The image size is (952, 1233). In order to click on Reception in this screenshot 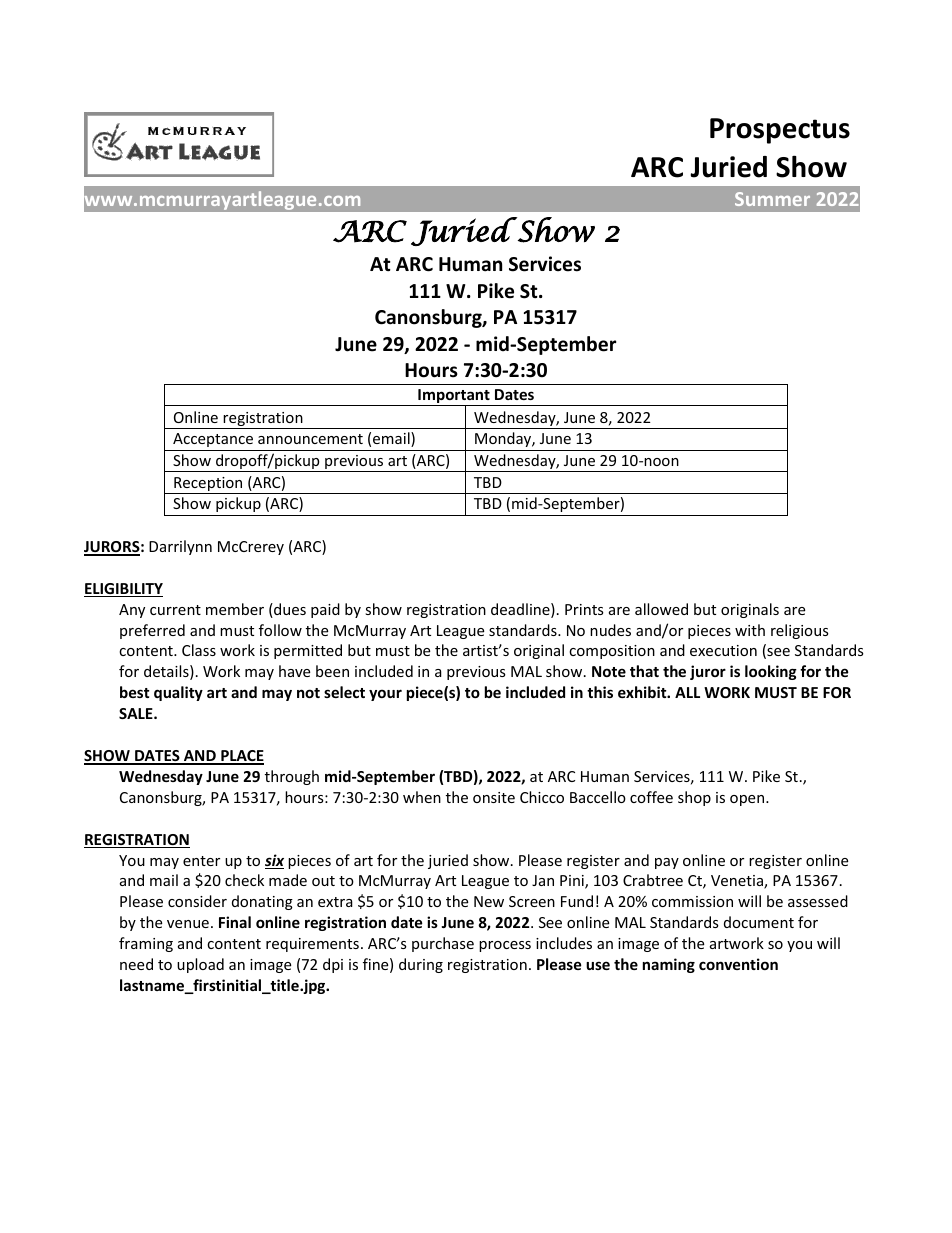, I will do `click(208, 485)`.
